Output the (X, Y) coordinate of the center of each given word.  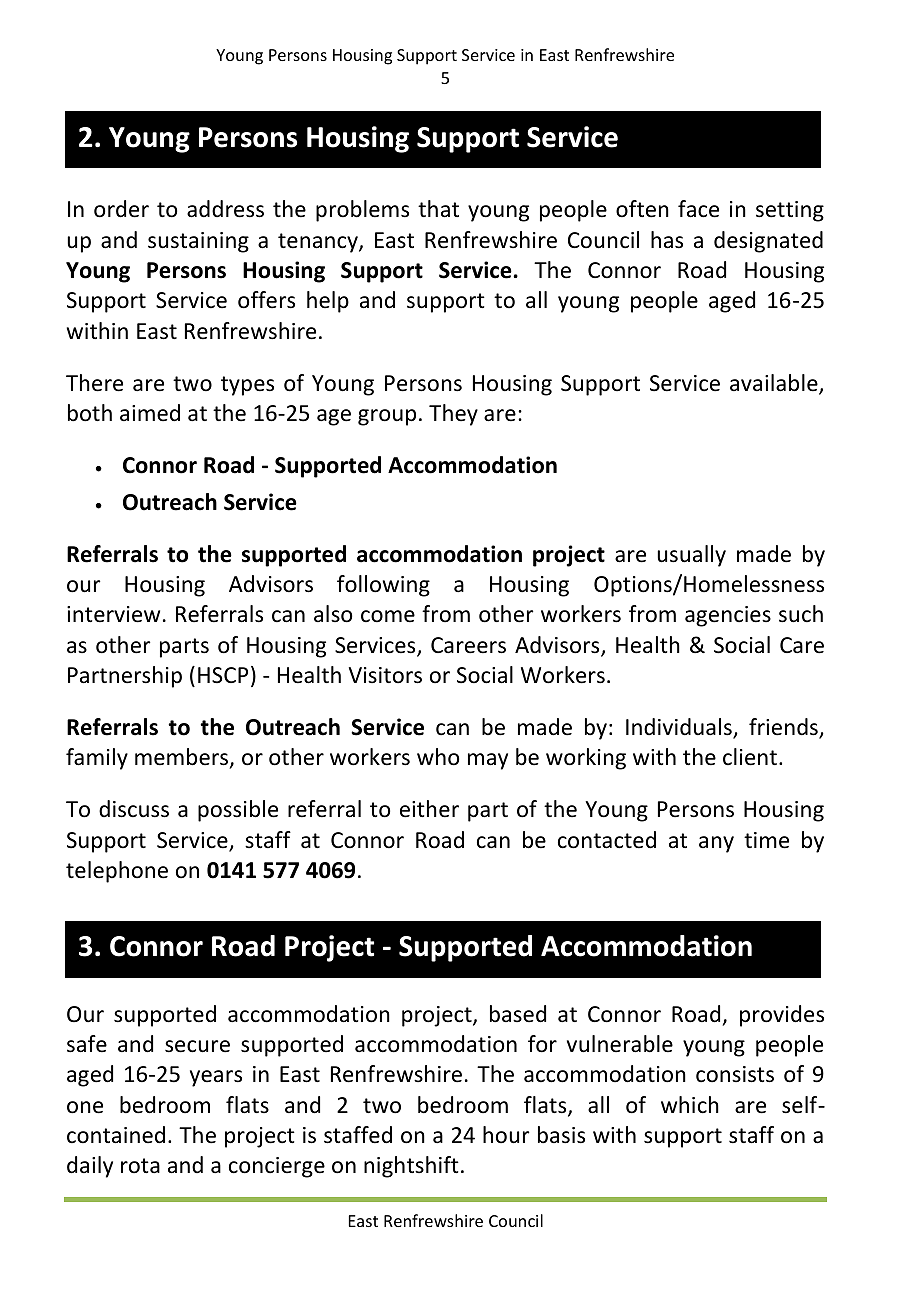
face (698, 209)
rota (140, 1166)
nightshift (411, 1167)
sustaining (198, 242)
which (690, 1105)
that (438, 209)
